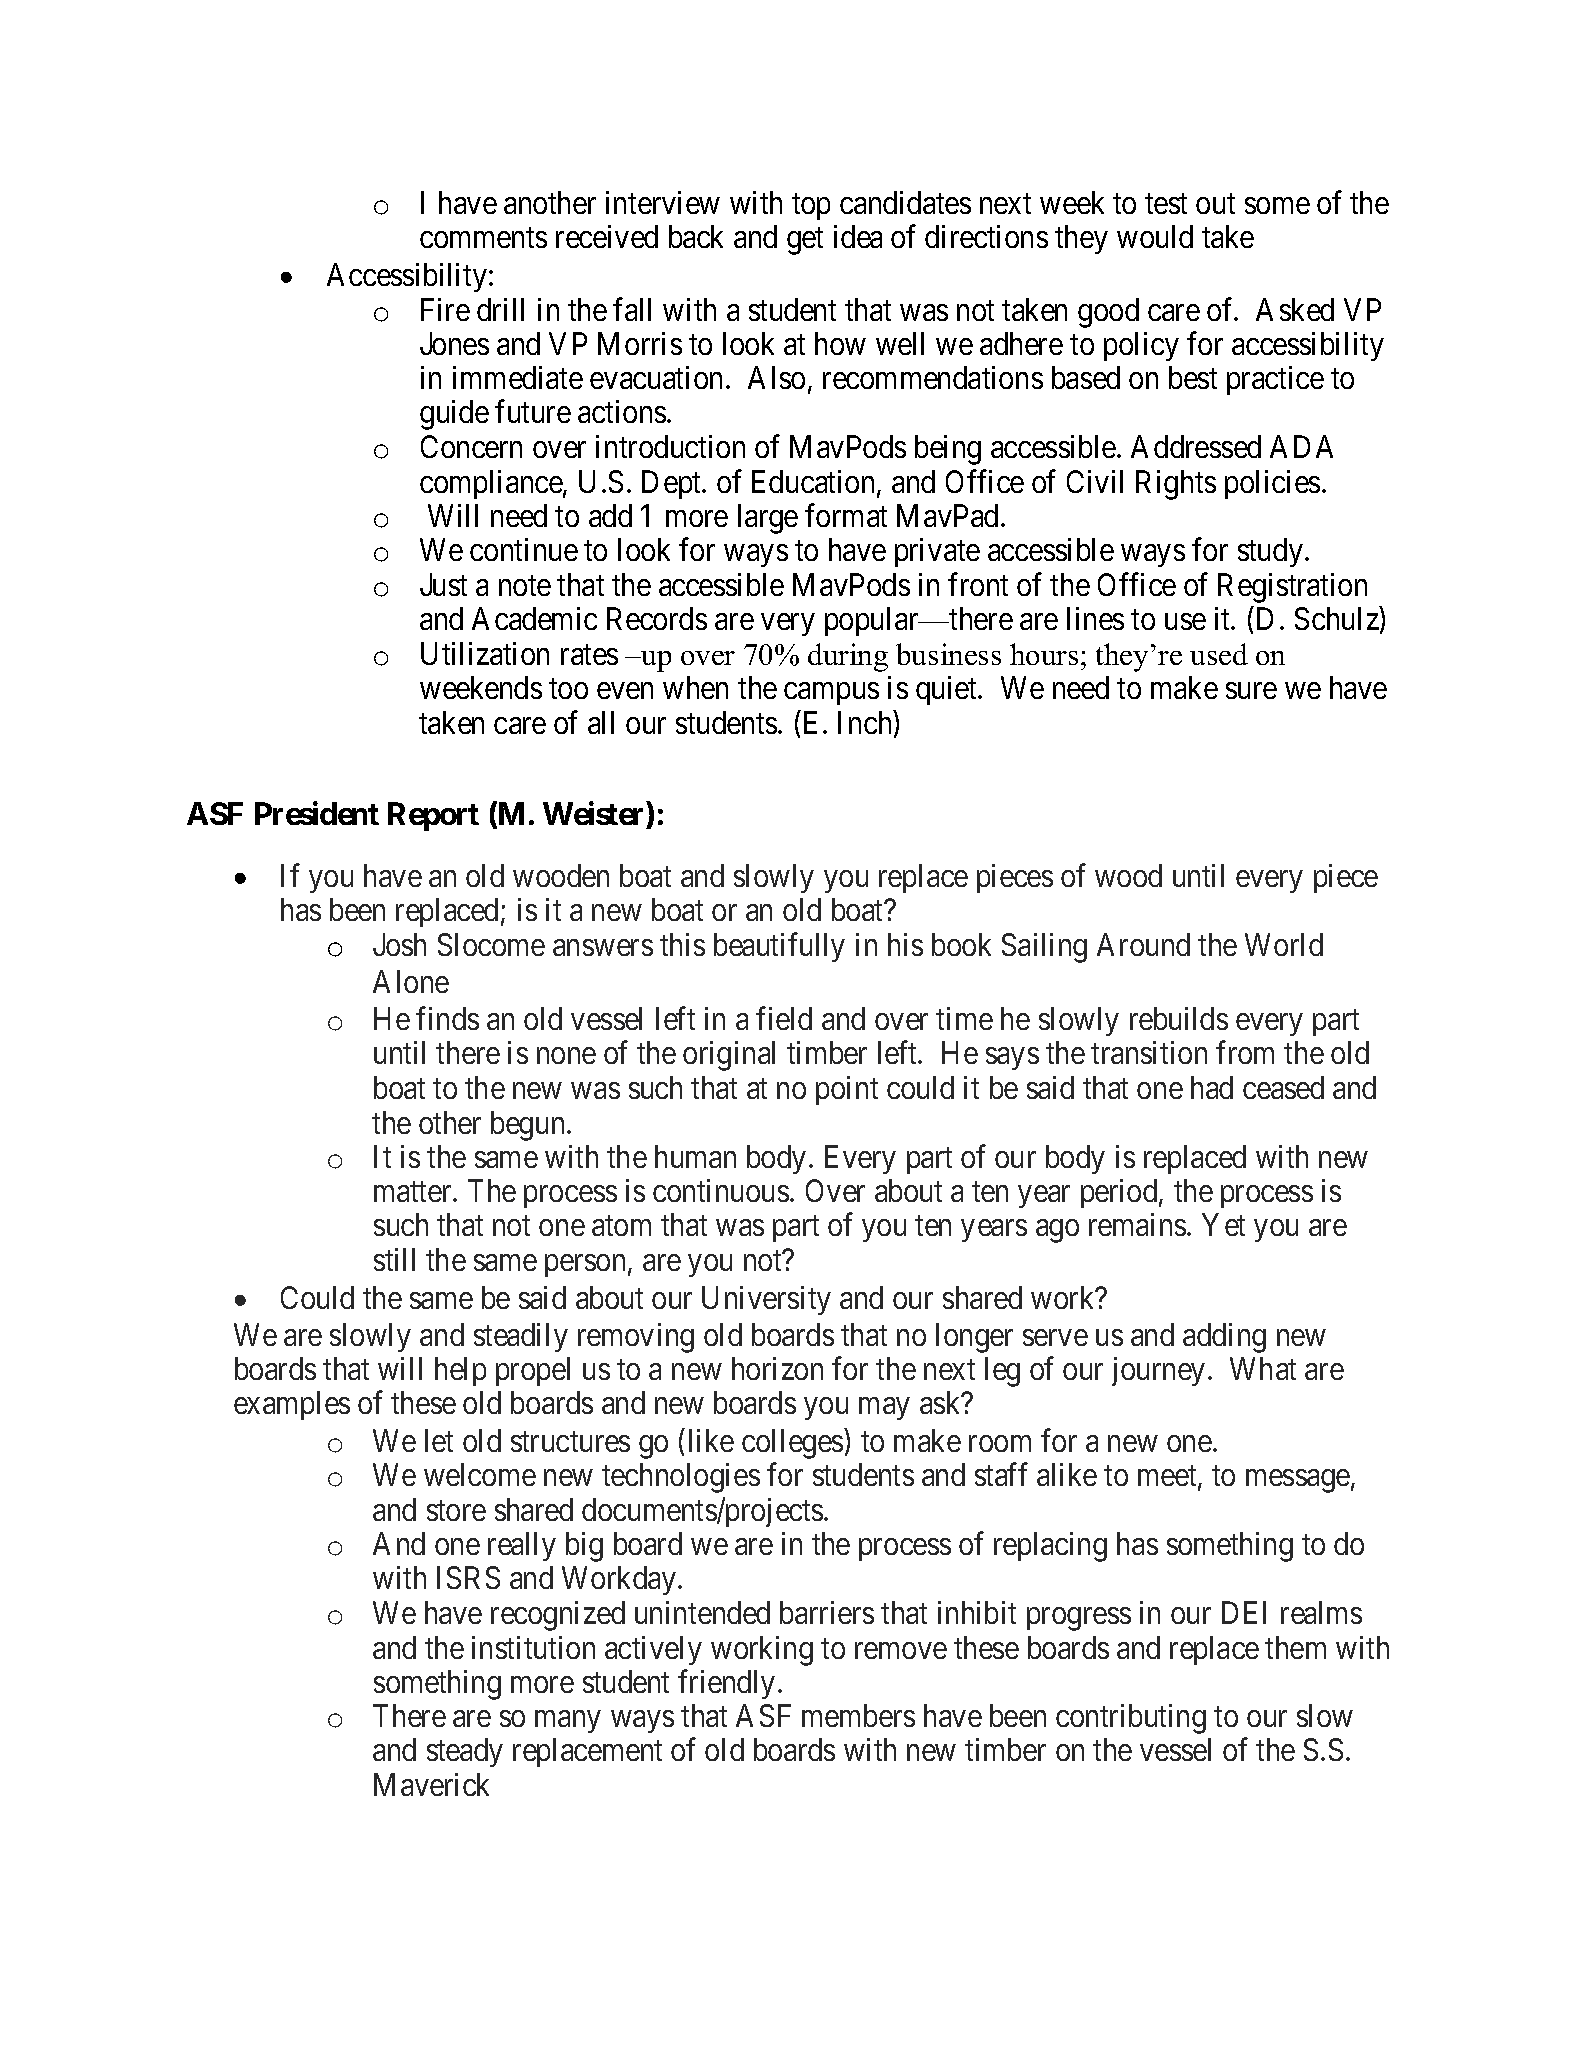  What do you see at coordinates (779, 947) in the document?
I see `beautifully` at bounding box center [779, 947].
